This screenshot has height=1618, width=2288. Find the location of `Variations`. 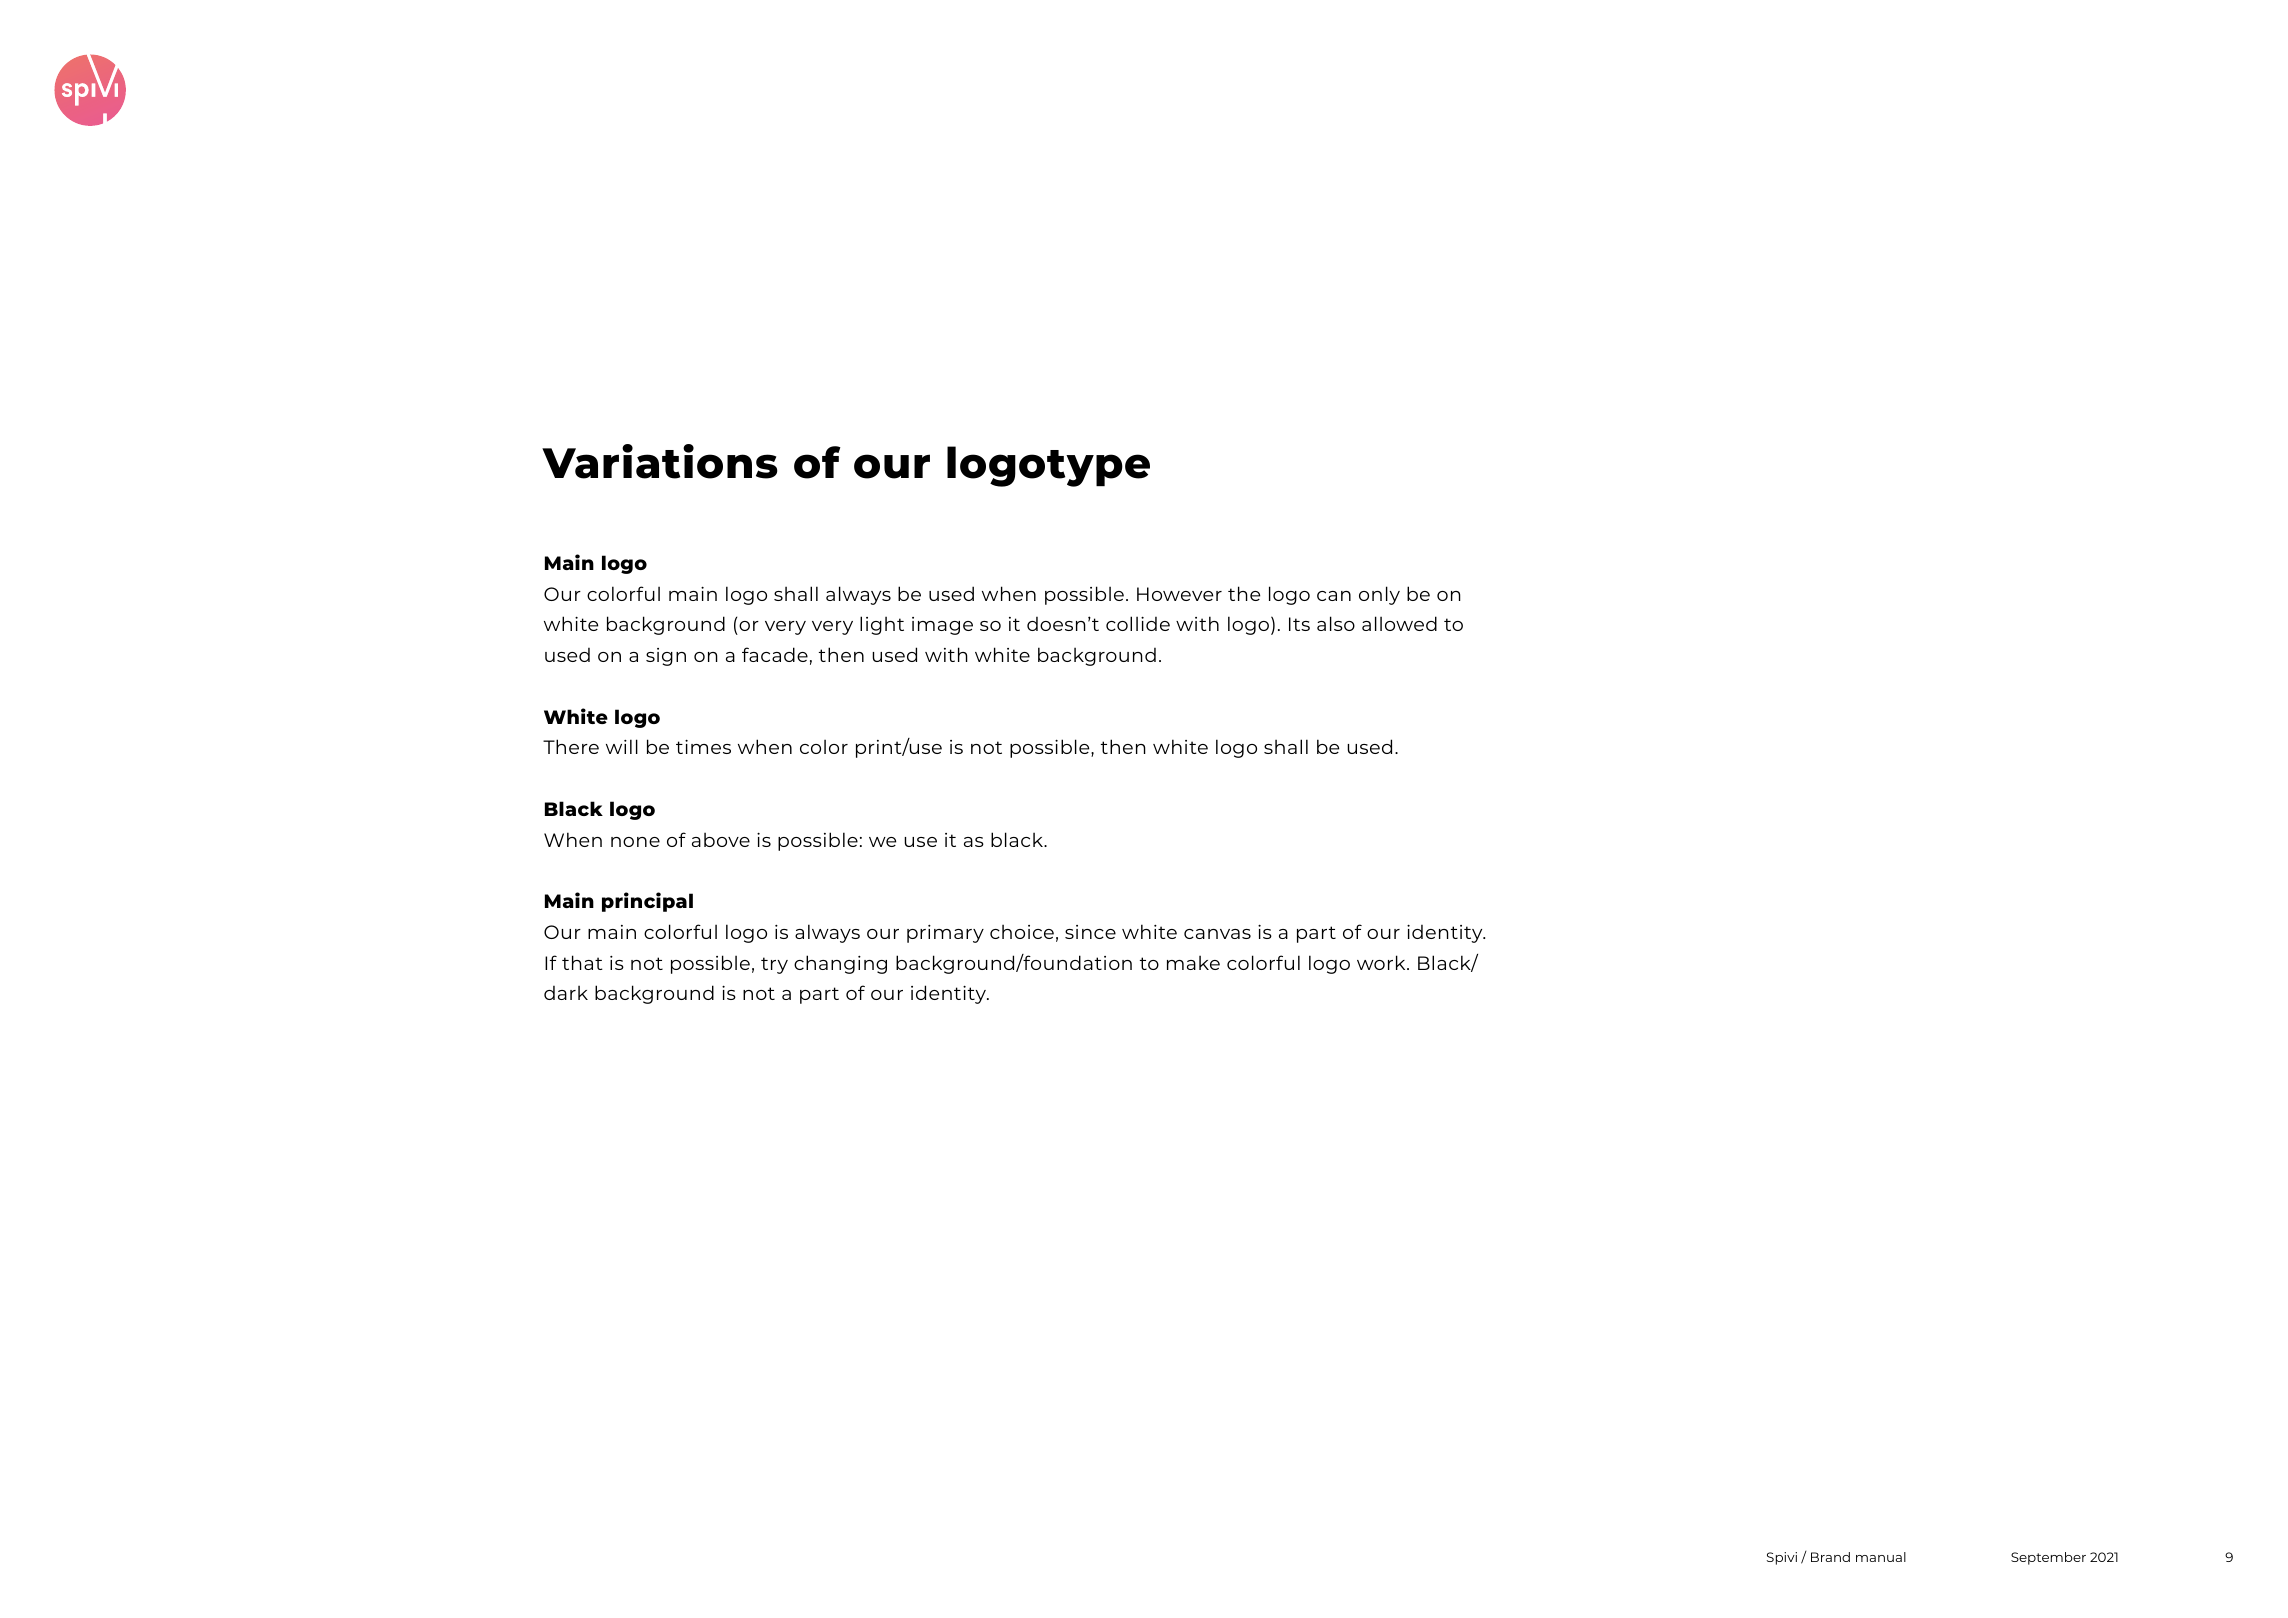

Variations is located at coordinates (660, 461).
